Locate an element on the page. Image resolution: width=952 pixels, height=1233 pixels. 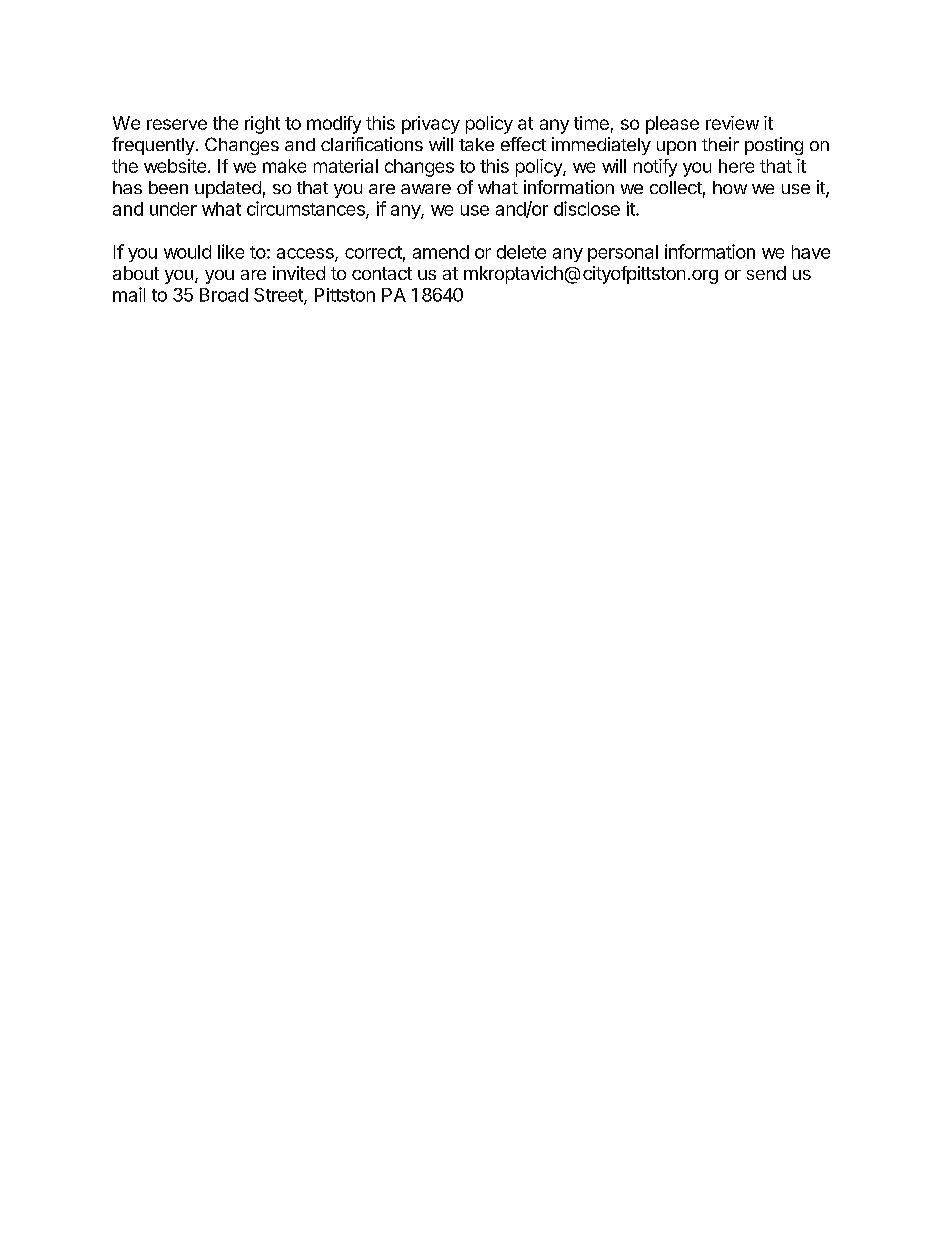
amend is located at coordinates (441, 252).
